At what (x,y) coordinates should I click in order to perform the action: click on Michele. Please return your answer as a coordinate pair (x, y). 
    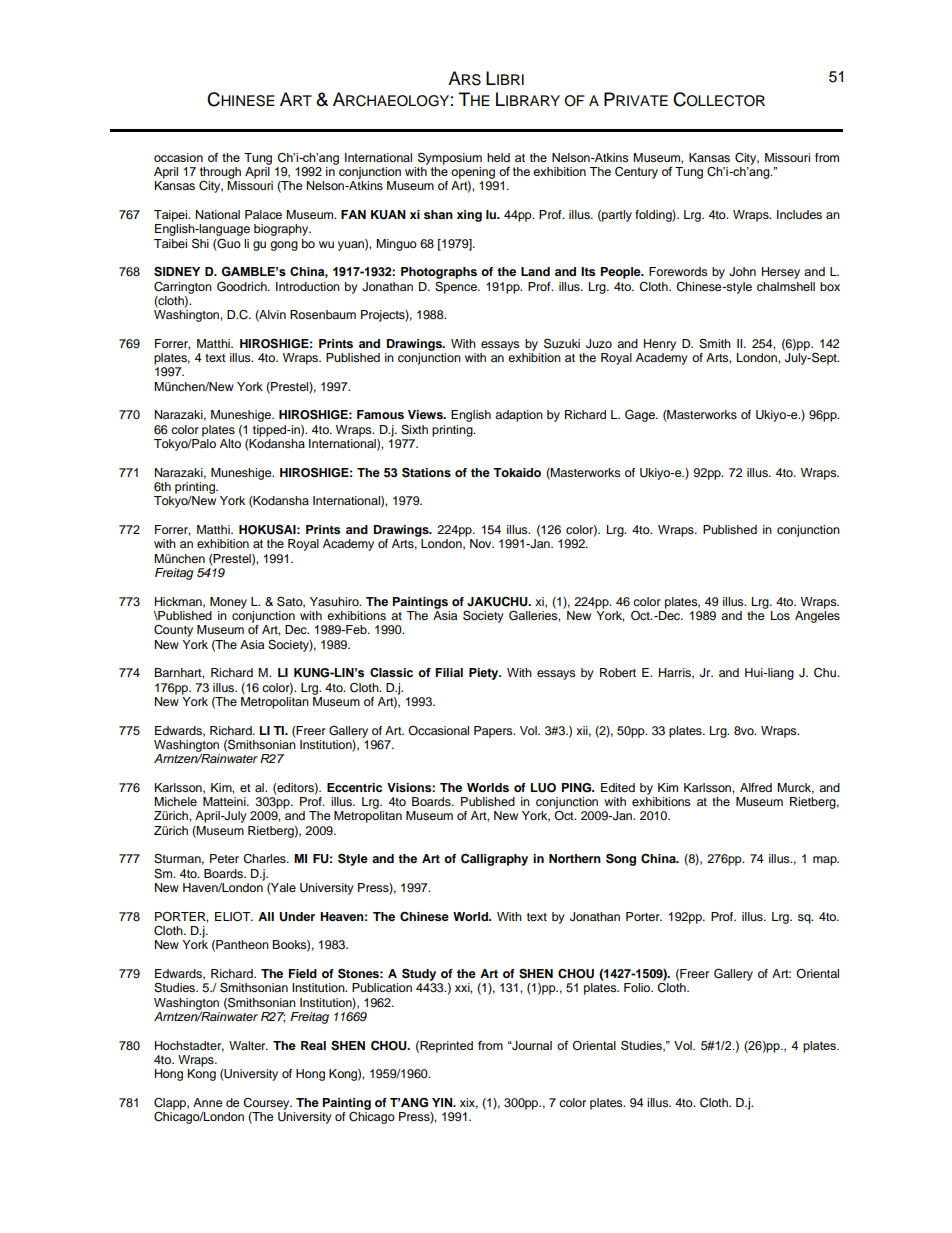
    Looking at the image, I should click on (175, 801).
